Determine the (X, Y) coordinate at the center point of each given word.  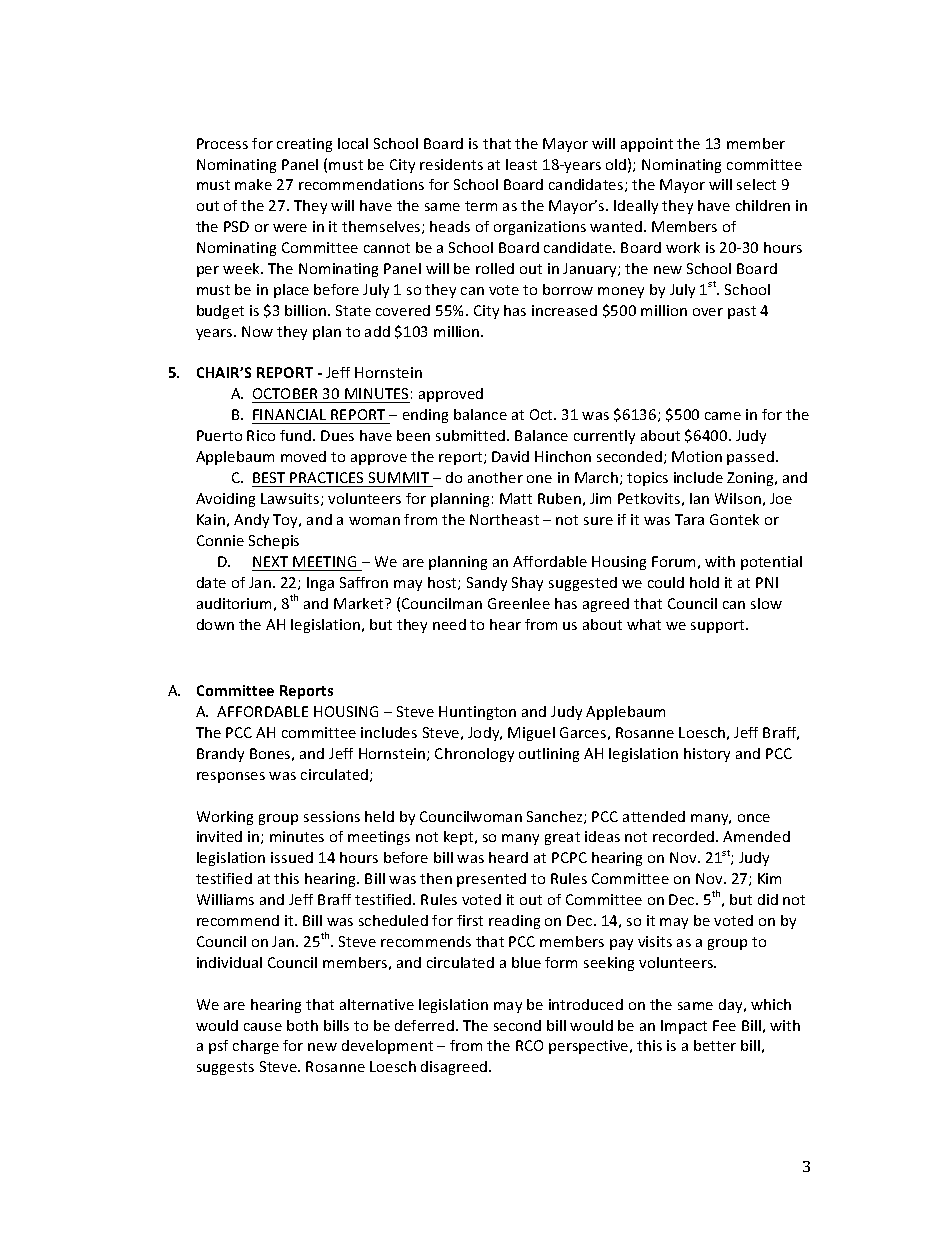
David (510, 456)
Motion (697, 456)
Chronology (474, 755)
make (253, 184)
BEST (269, 477)
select (756, 184)
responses (231, 777)
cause (263, 1027)
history (707, 755)
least (521, 164)
